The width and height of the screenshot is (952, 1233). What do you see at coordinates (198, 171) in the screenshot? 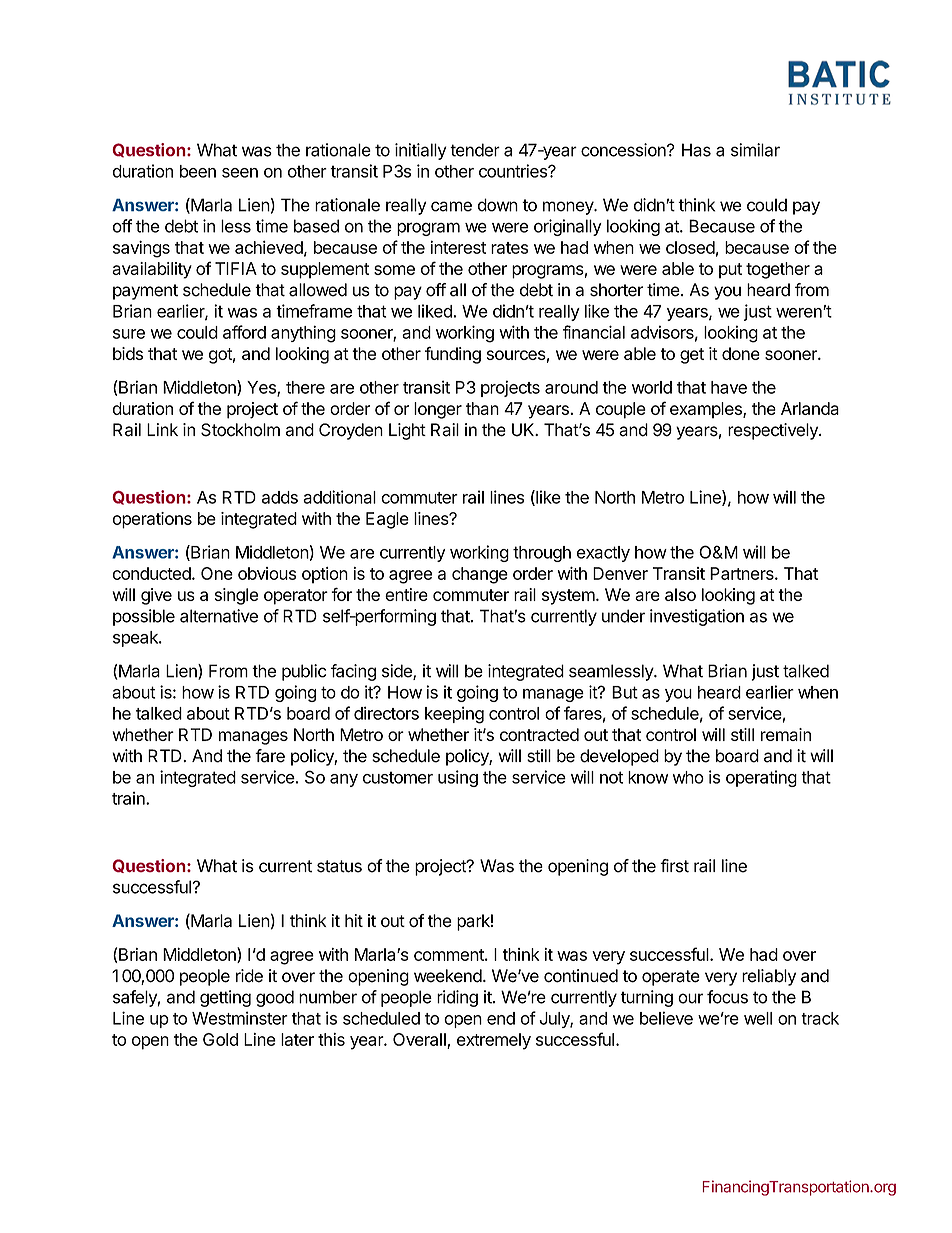
I see `been` at bounding box center [198, 171].
